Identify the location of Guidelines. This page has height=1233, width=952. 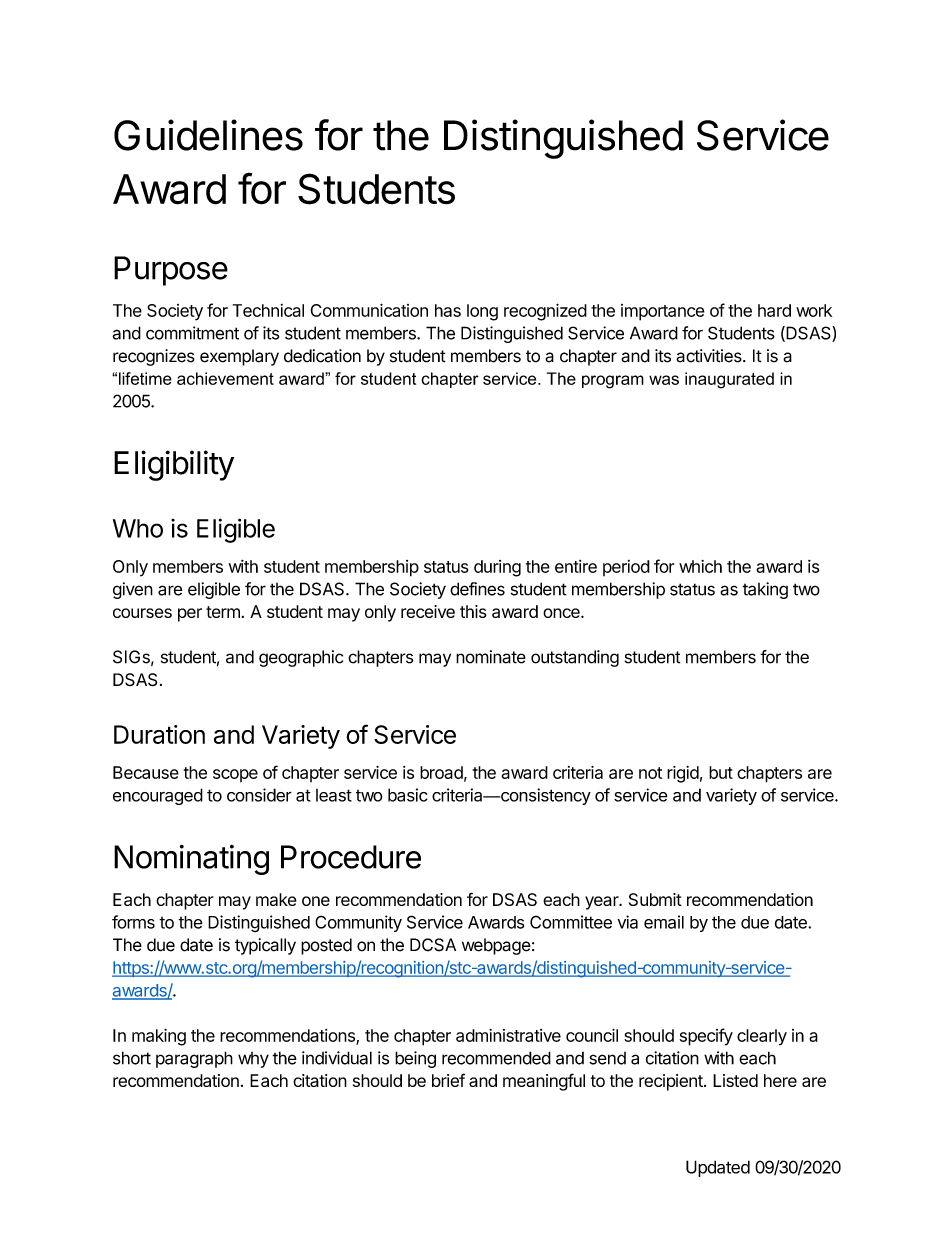
(208, 135).
